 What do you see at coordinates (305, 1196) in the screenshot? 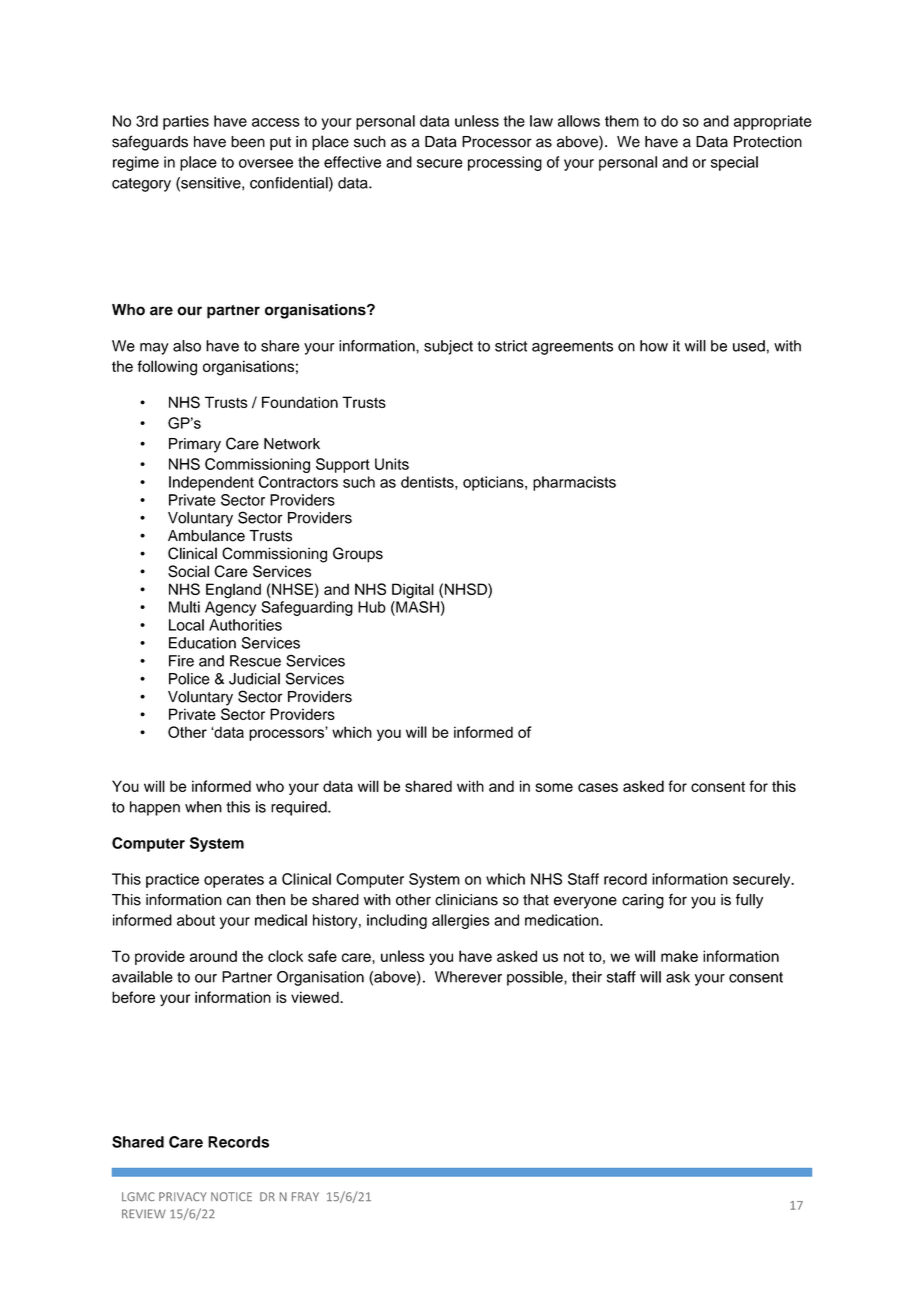
I see `FRAY` at bounding box center [305, 1196].
